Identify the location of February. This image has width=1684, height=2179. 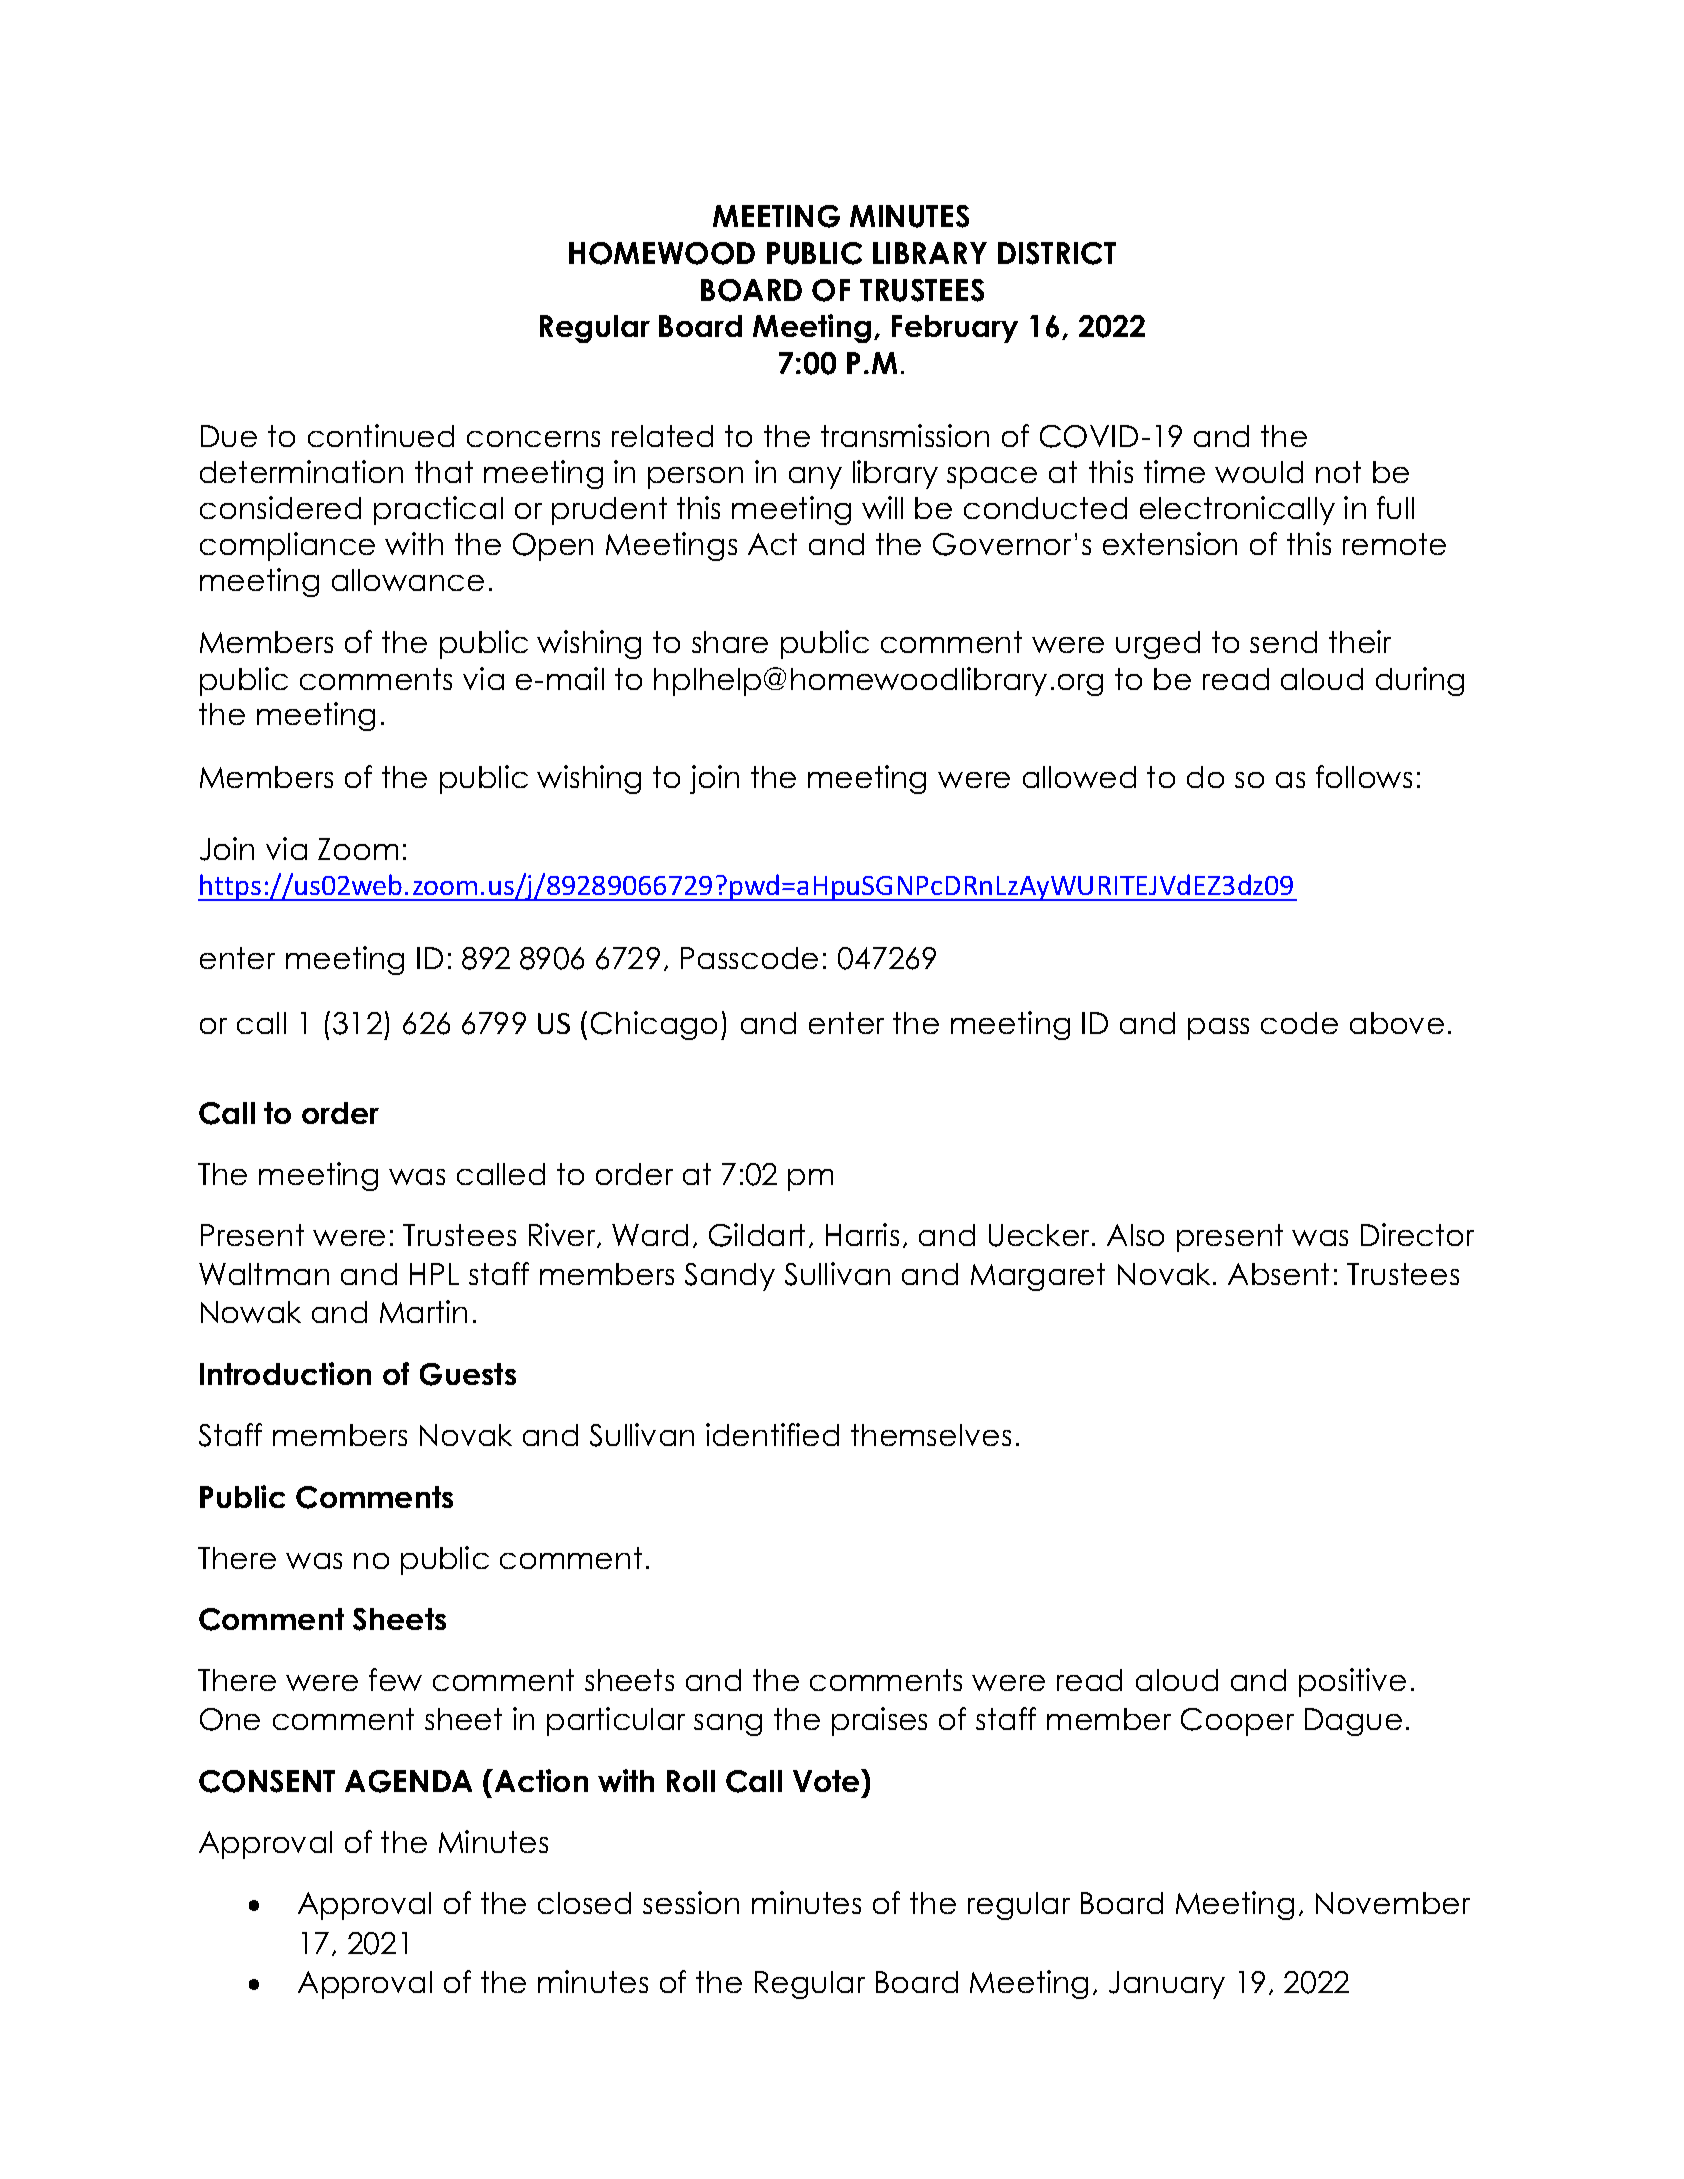
(955, 329).
